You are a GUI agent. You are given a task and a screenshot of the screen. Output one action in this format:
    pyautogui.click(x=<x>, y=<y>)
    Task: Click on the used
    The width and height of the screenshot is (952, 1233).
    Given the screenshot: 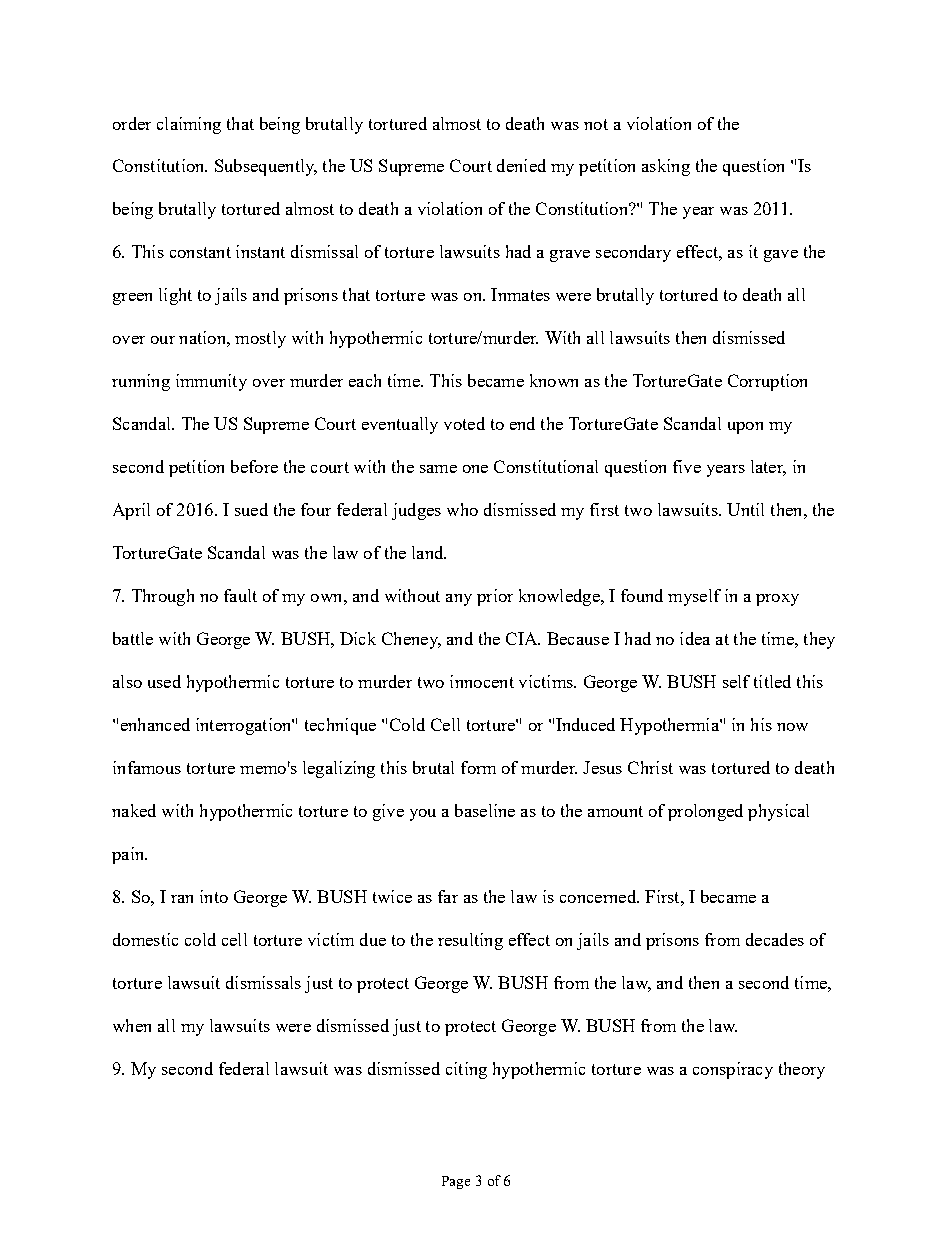 What is the action you would take?
    pyautogui.click(x=164, y=681)
